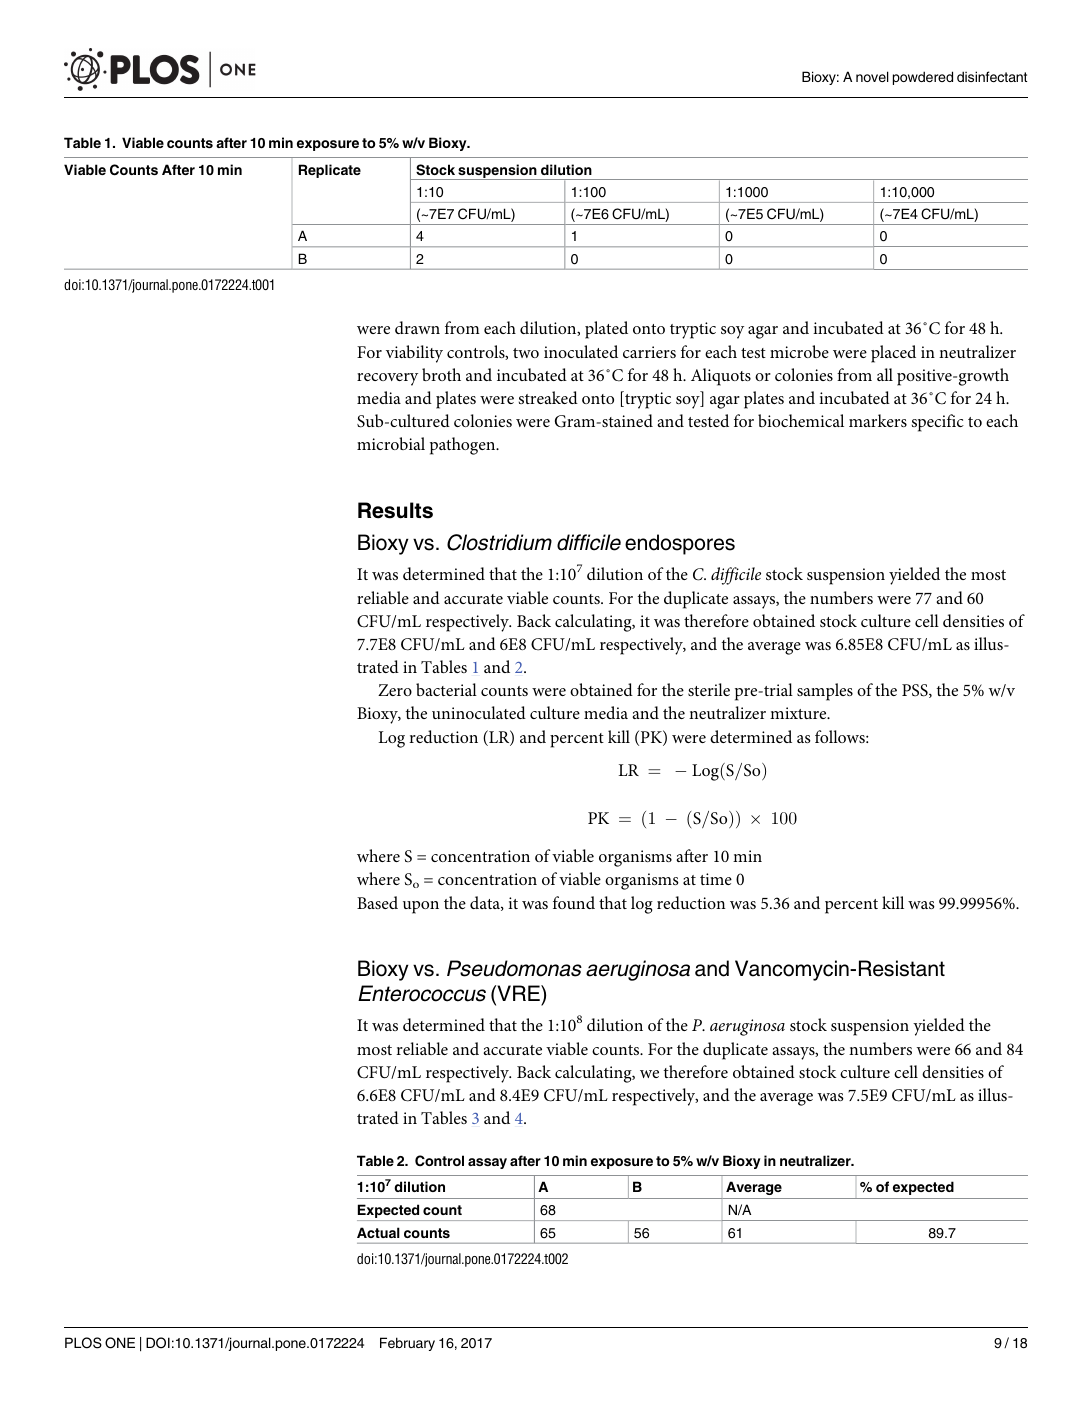 The height and width of the page is (1413, 1092). I want to click on bacterial, so click(446, 689).
